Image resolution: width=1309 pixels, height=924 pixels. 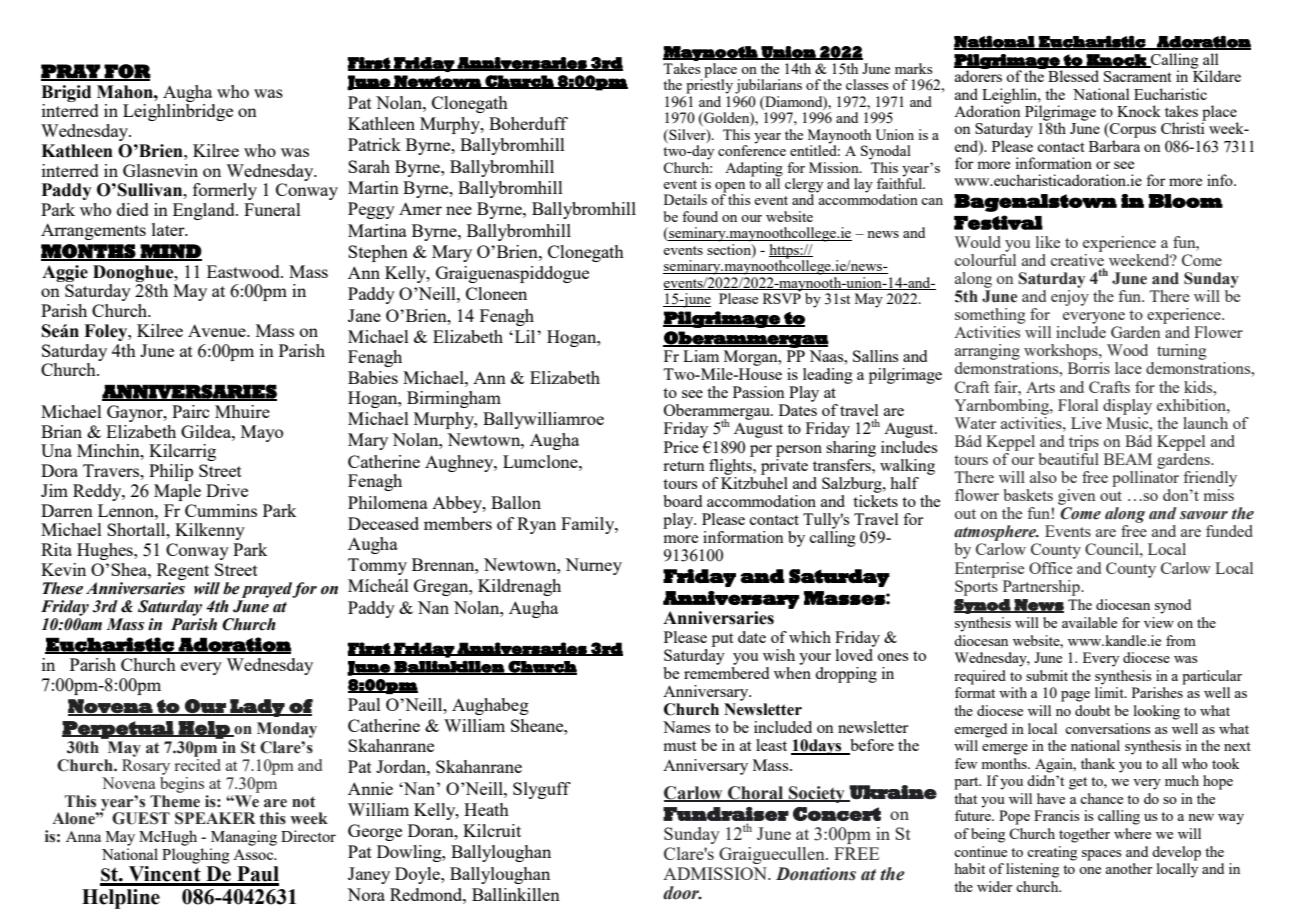 What do you see at coordinates (1138, 76) in the screenshot?
I see `Sacrament` at bounding box center [1138, 76].
